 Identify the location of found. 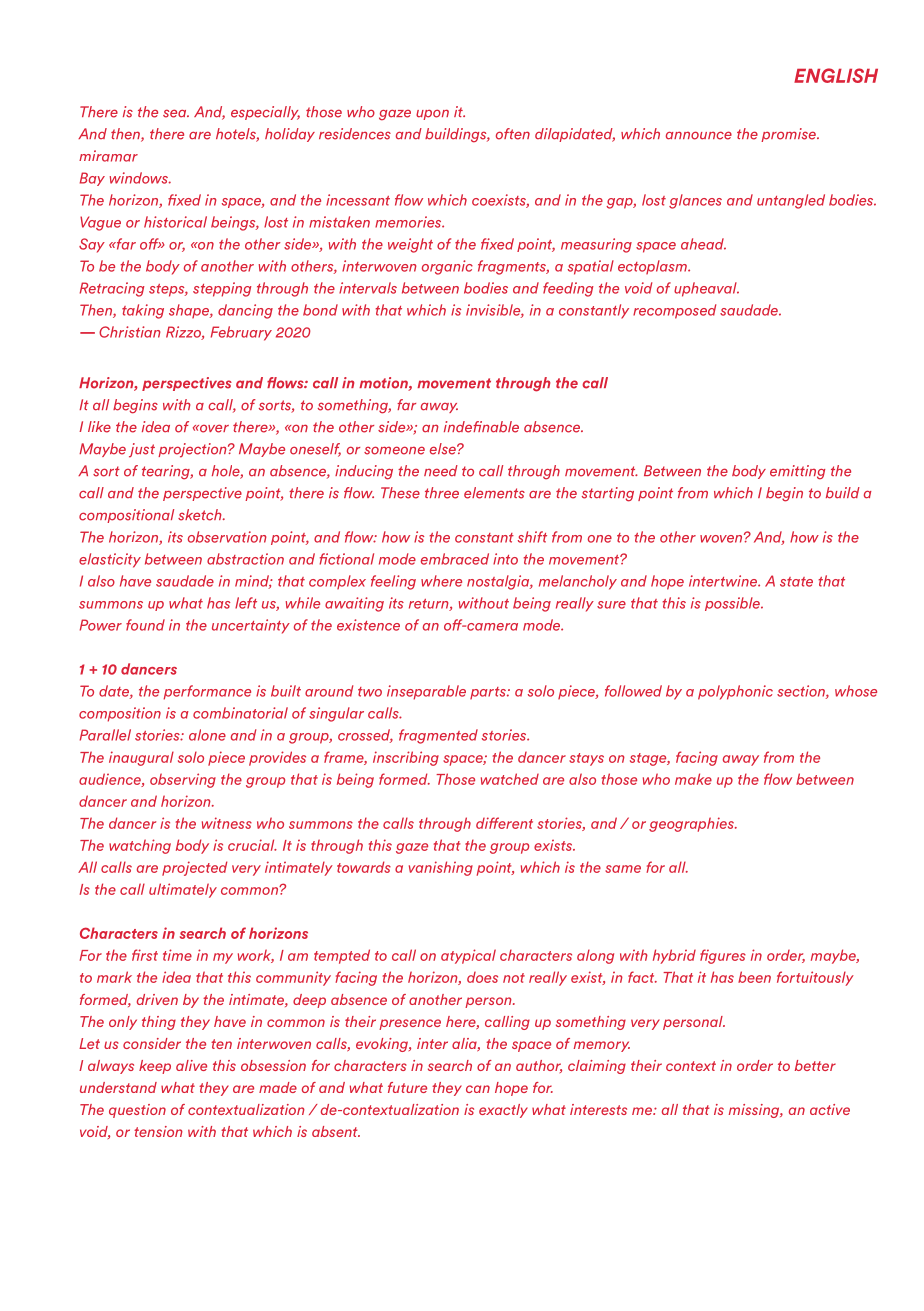
(145, 625).
